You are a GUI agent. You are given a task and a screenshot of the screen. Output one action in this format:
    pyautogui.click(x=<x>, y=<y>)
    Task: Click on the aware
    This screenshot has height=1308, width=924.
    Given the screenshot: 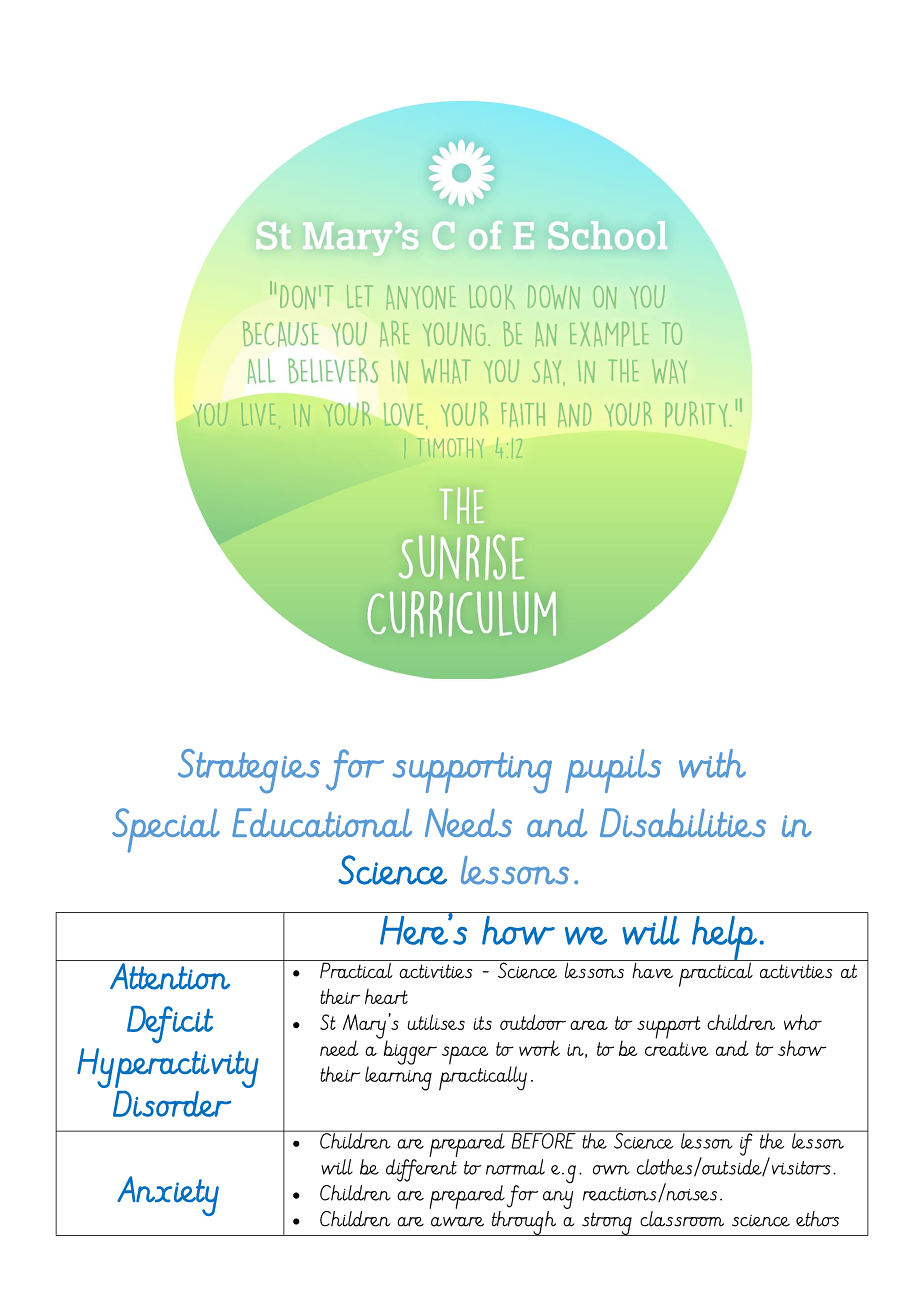 What is the action you would take?
    pyautogui.click(x=457, y=1222)
